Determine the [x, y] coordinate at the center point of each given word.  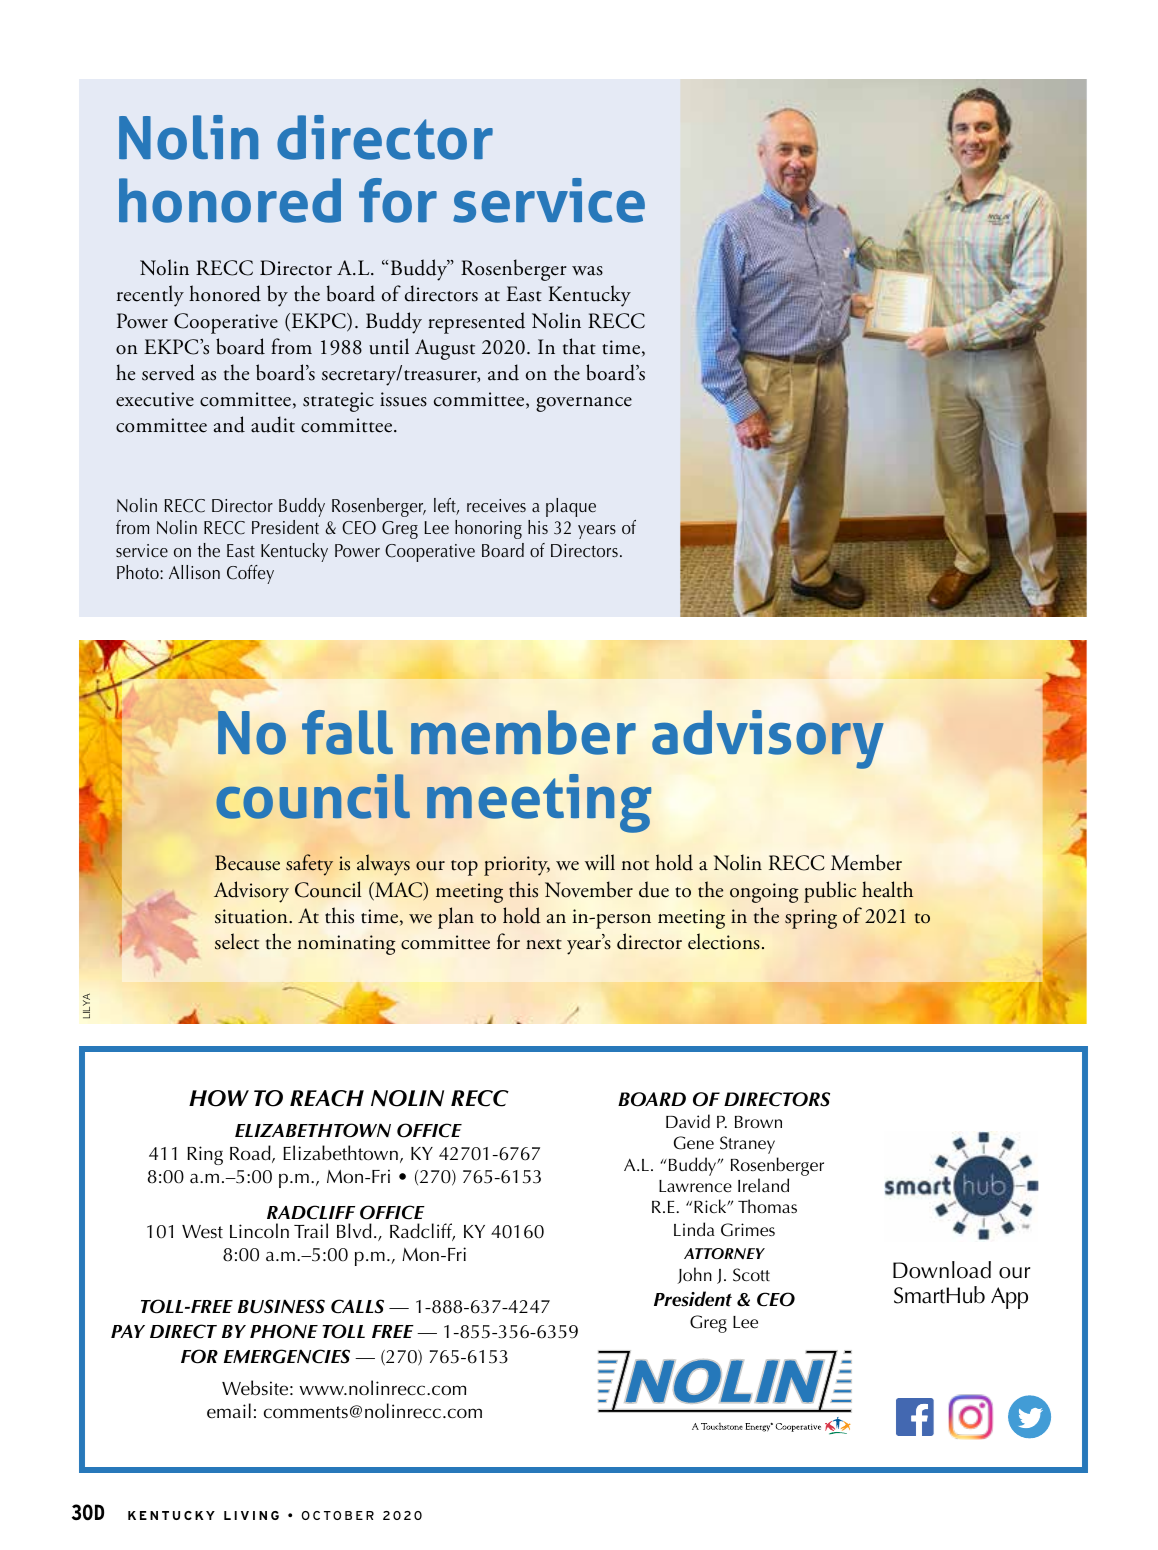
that [579, 346]
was [587, 271]
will [600, 862]
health [887, 889]
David [688, 1121]
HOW [219, 1098]
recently [150, 296]
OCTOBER [337, 1515]
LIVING [251, 1515]
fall [347, 732]
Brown [758, 1122]
